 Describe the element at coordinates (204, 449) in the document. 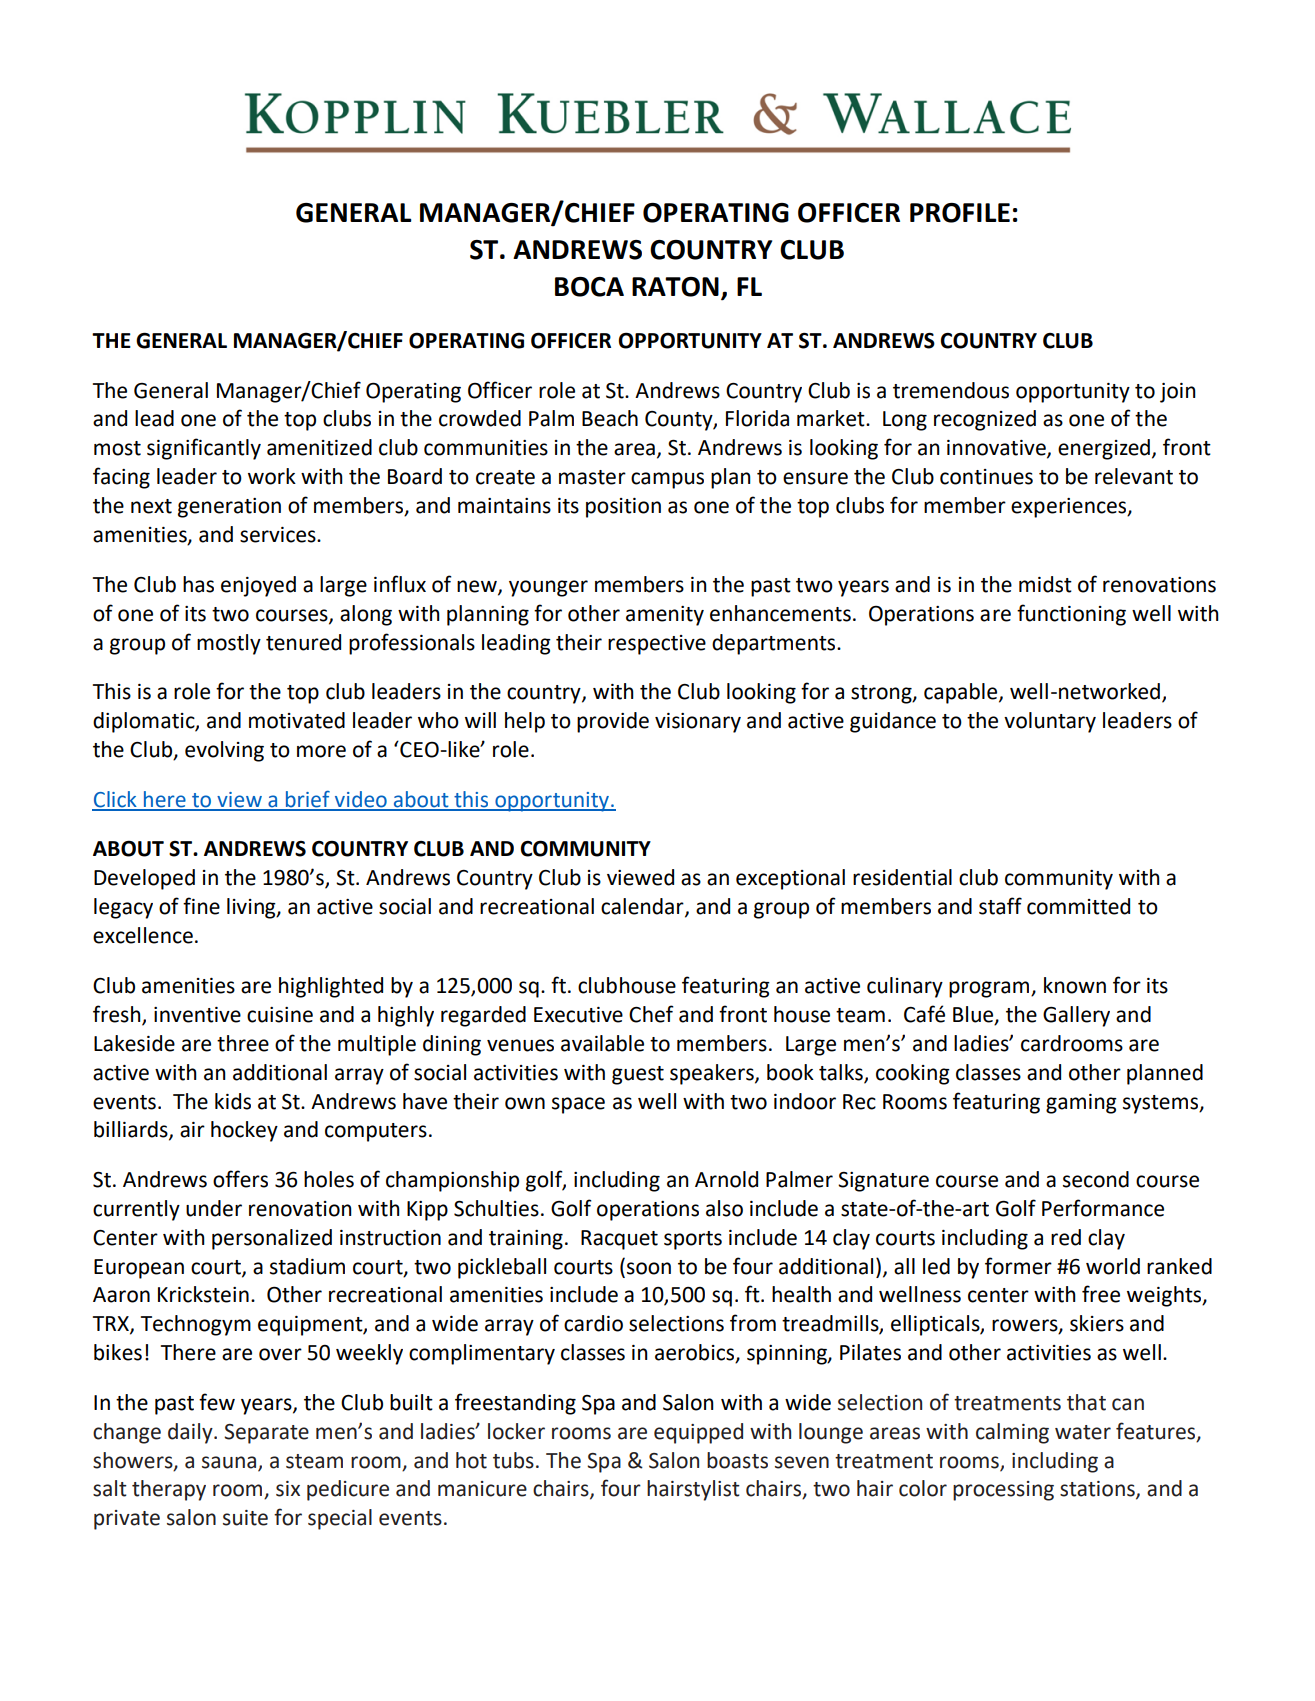

I see `significantly` at that location.
